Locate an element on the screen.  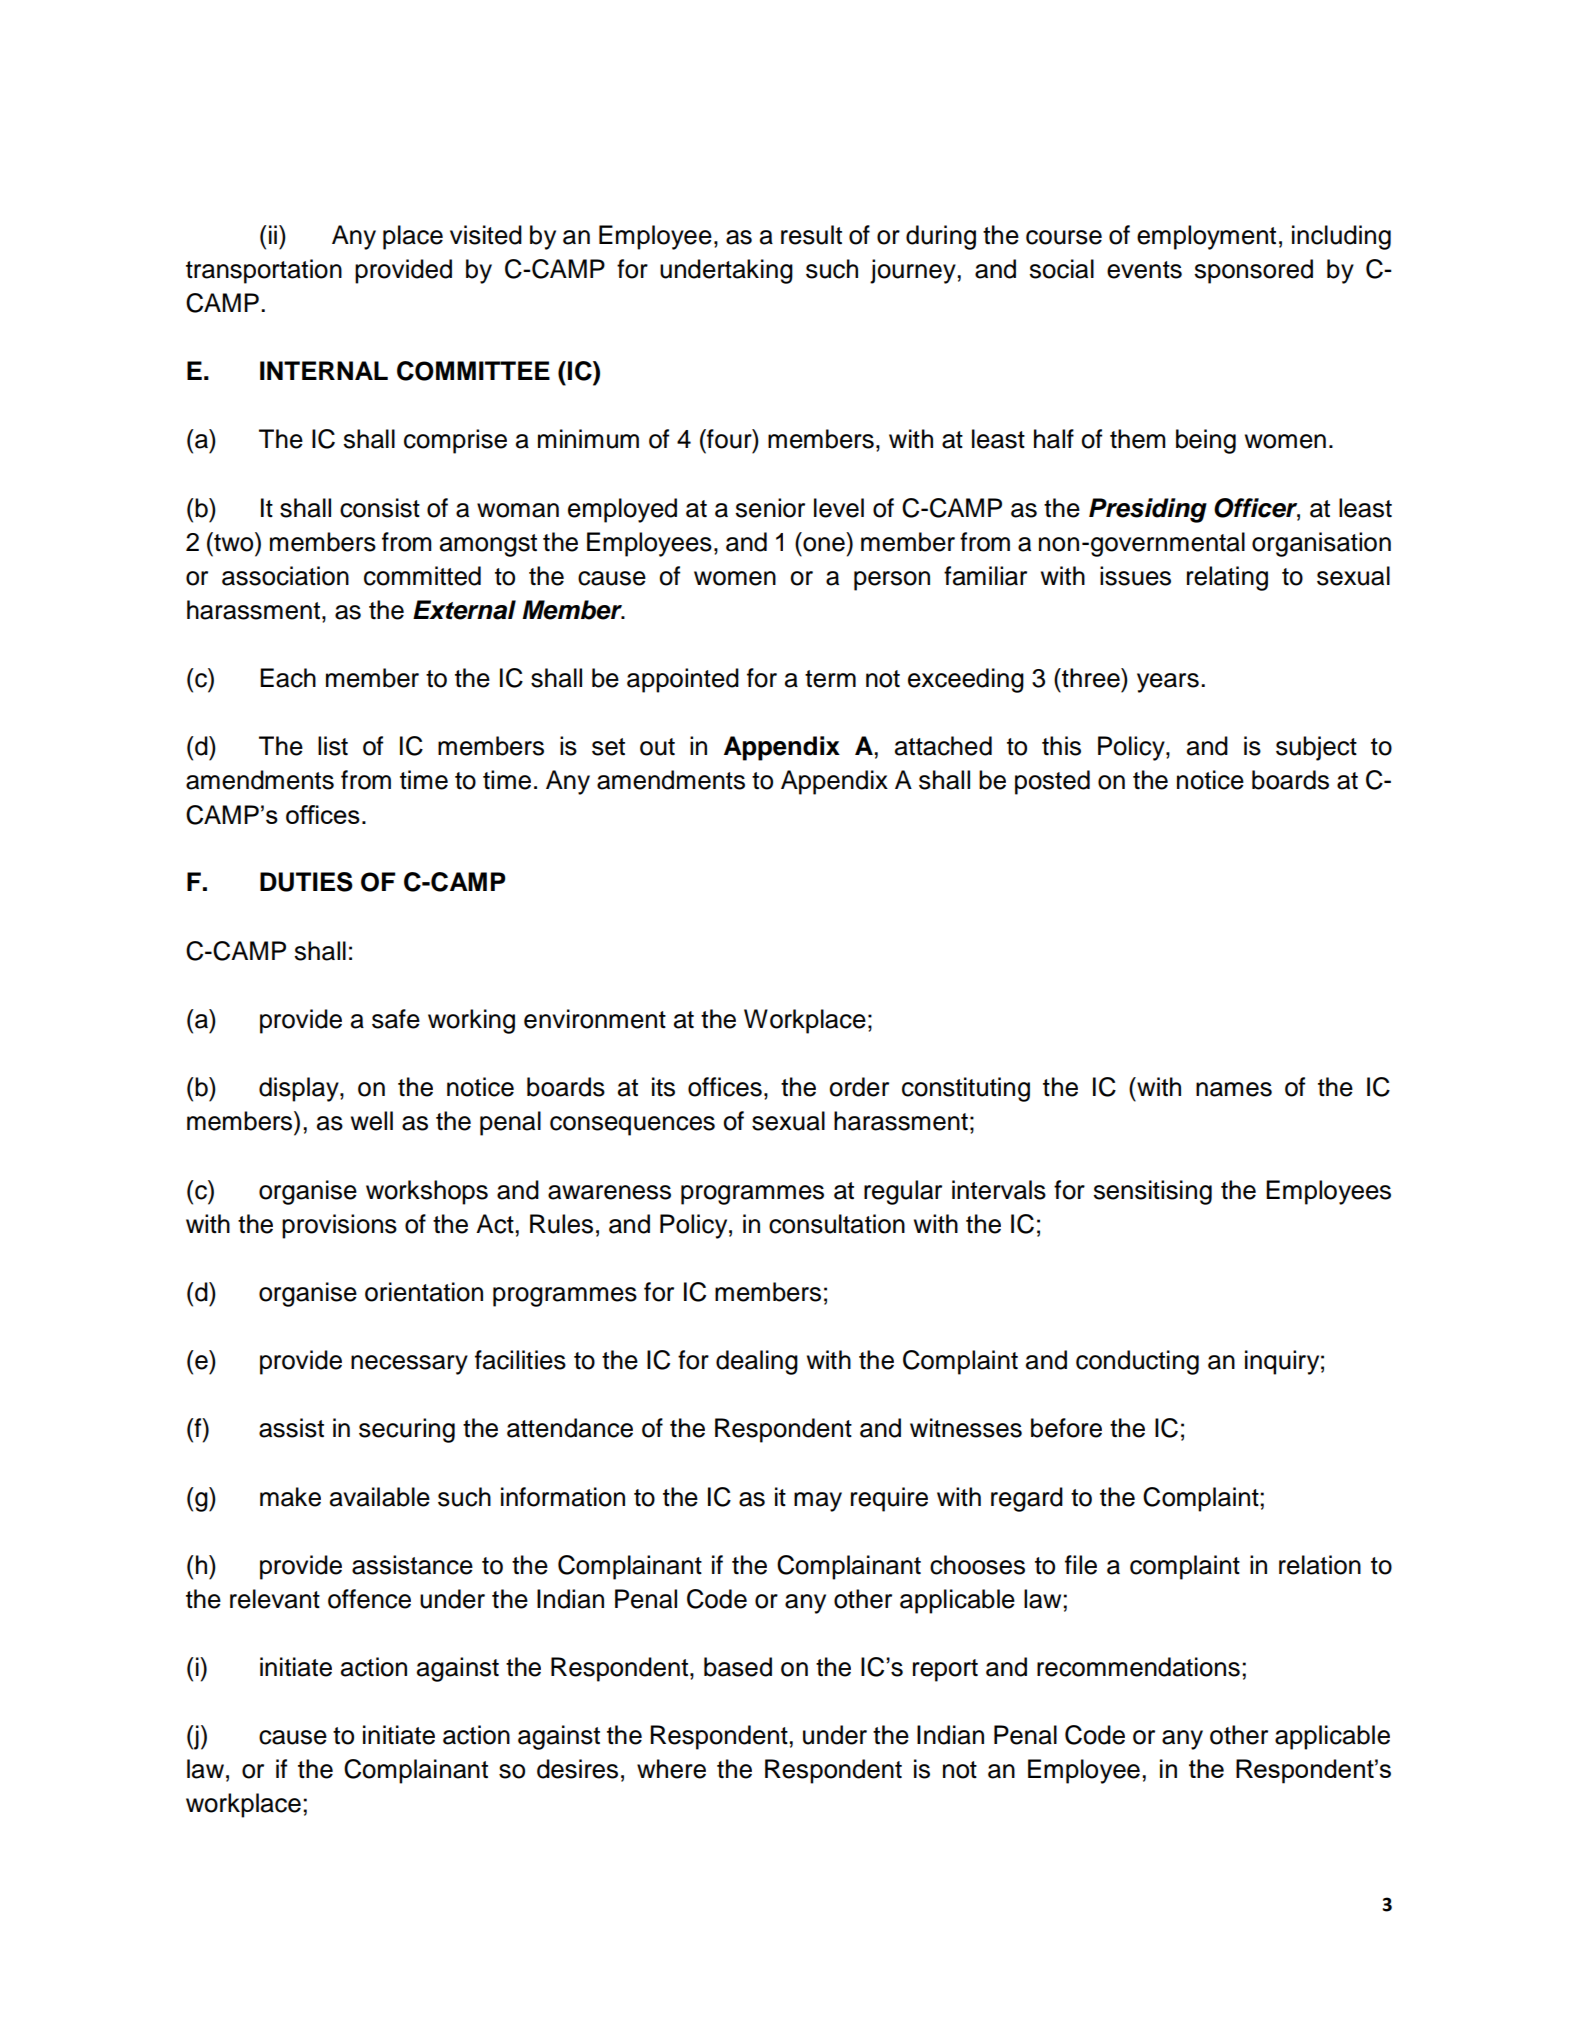
committed is located at coordinates (422, 576).
